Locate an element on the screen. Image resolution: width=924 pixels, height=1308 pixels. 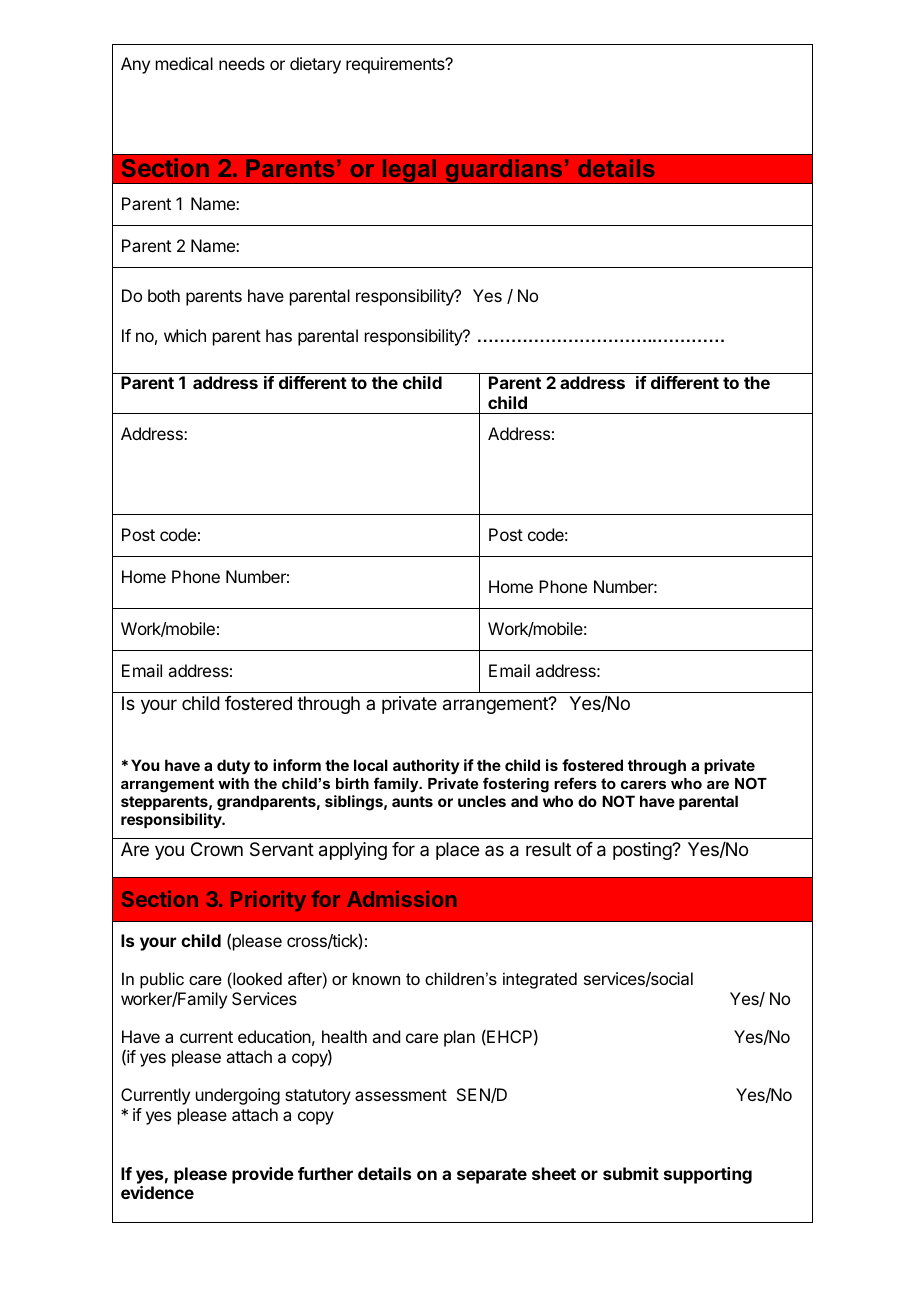
assessment is located at coordinates (401, 1095).
